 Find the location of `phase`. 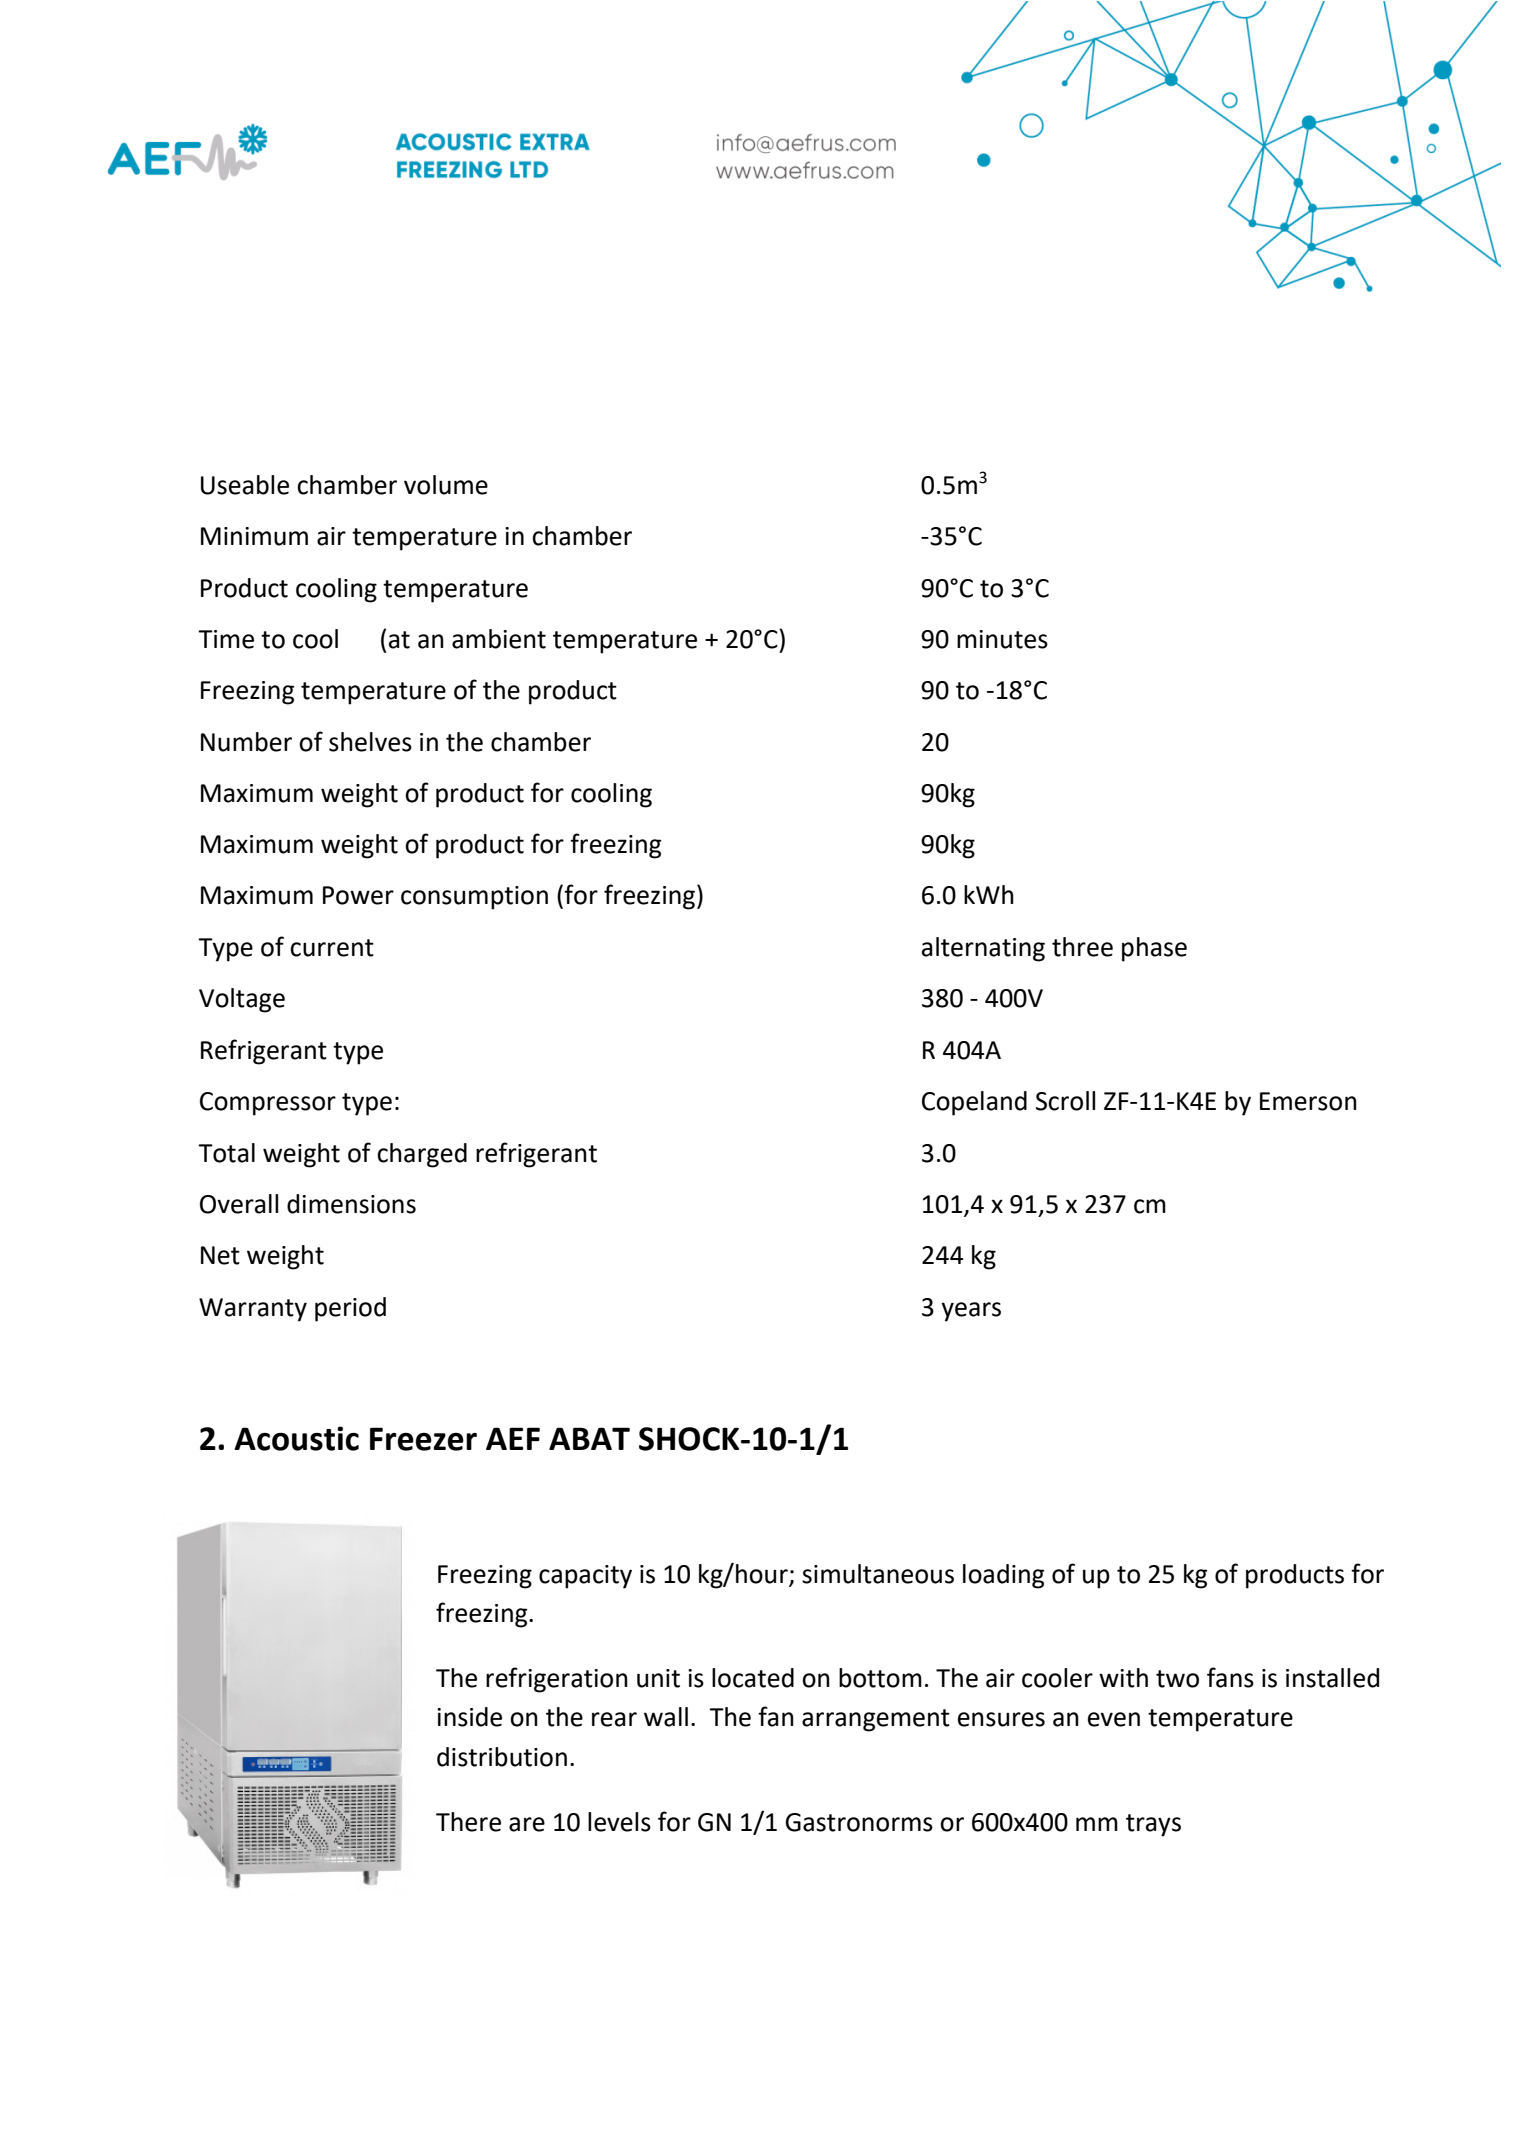

phase is located at coordinates (1154, 949).
